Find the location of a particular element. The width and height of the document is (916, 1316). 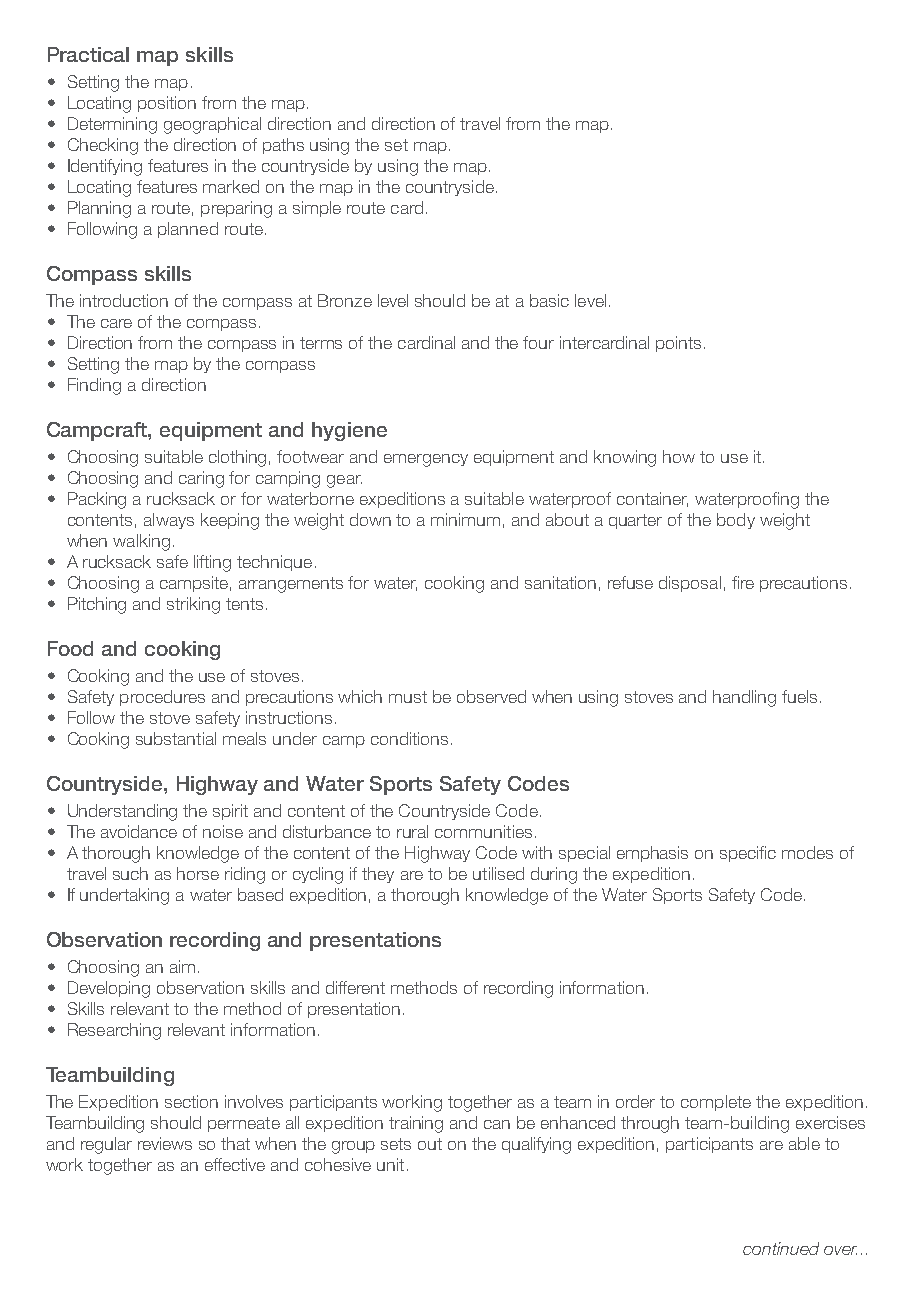

reviews is located at coordinates (165, 1143).
